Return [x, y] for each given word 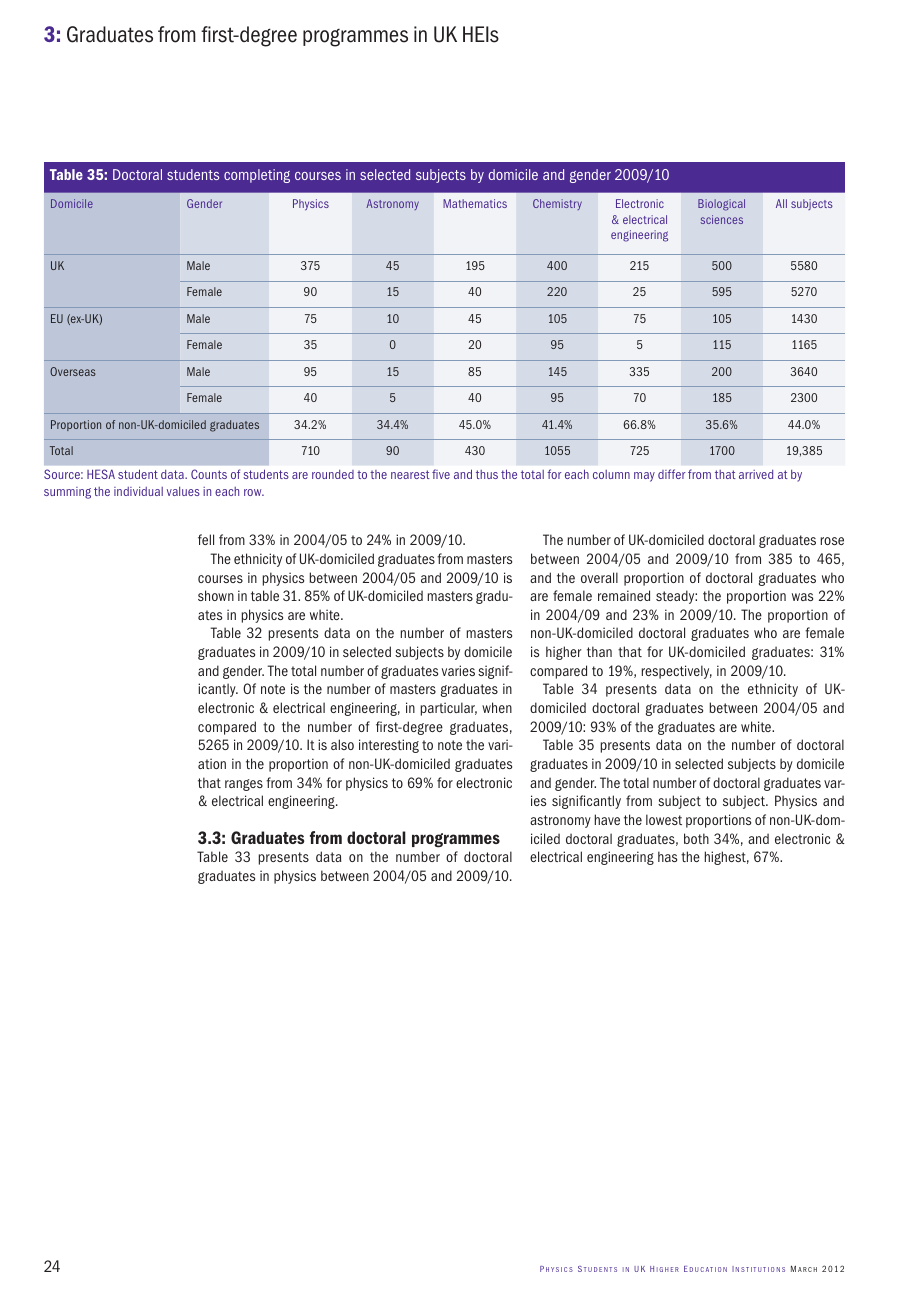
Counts [209, 474]
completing [257, 176]
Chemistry [557, 204]
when [497, 707]
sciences [722, 219]
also [342, 744]
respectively [677, 672]
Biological [721, 205]
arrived [756, 474]
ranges [244, 785]
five [441, 474]
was [802, 597]
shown [216, 595]
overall [599, 577]
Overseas [73, 371]
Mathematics [475, 203]
